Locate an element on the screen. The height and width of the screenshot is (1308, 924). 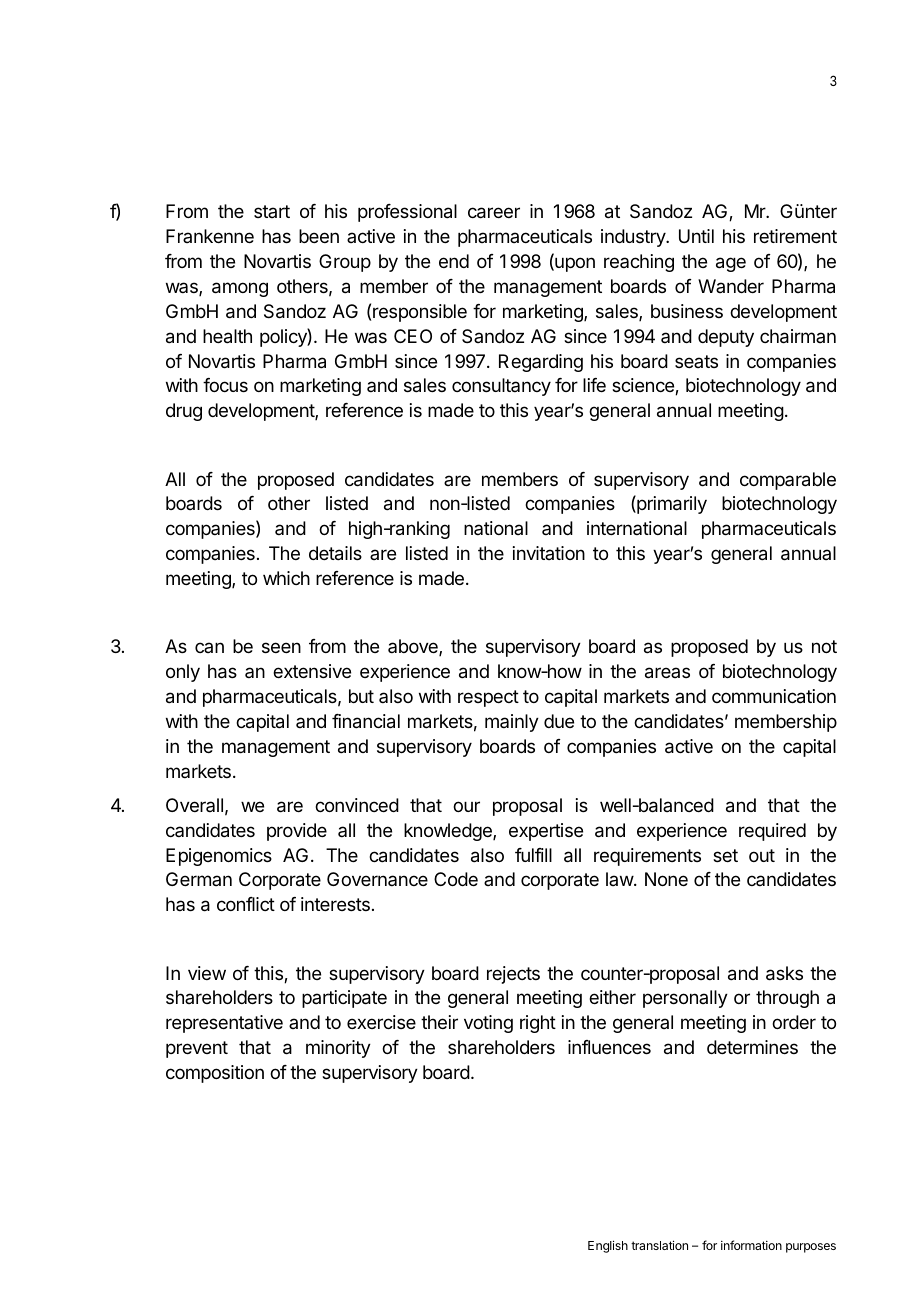
English is located at coordinates (608, 1246).
